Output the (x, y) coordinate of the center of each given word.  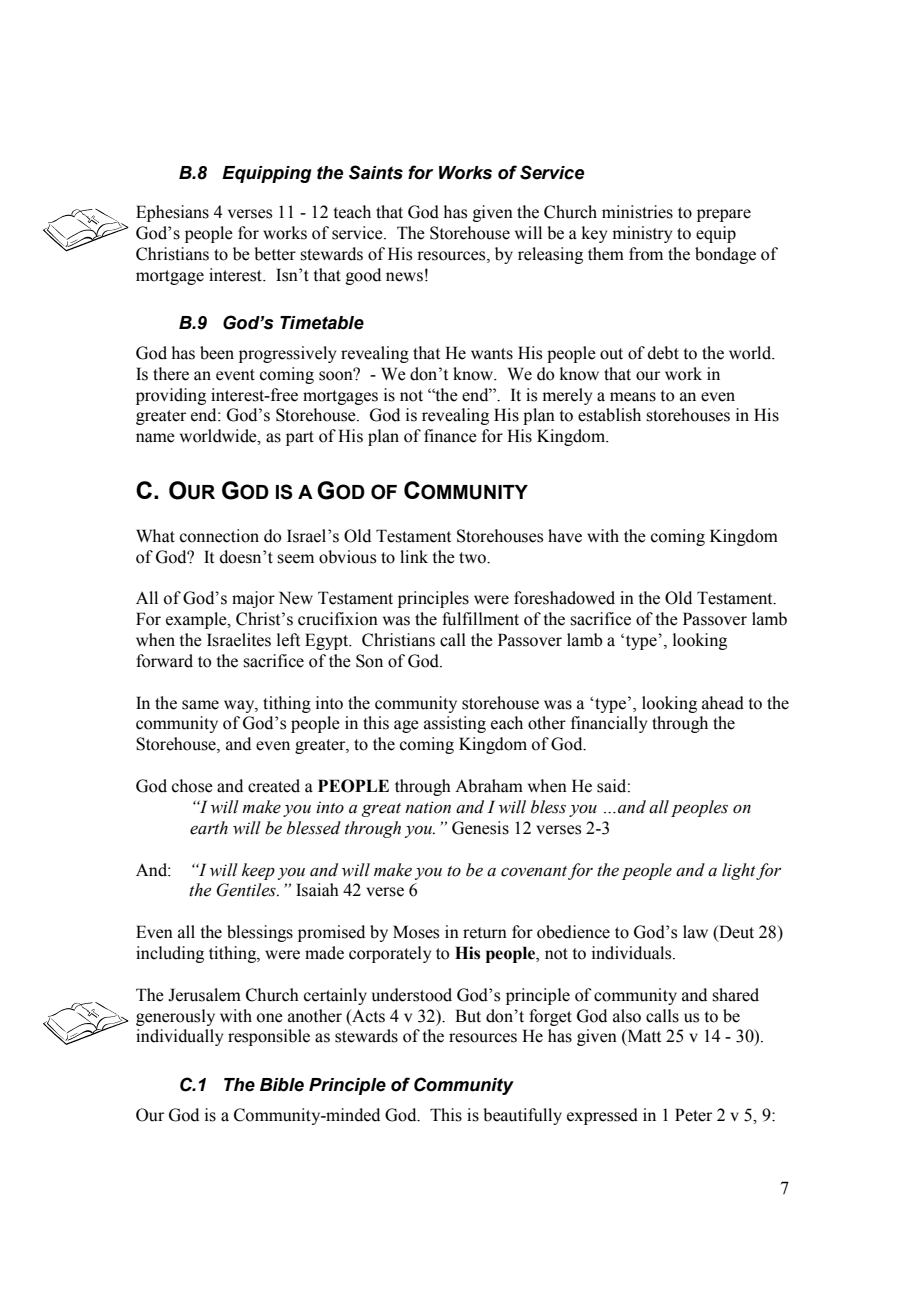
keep (258, 871)
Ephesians (172, 213)
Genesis (480, 828)
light (739, 871)
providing (171, 396)
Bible (282, 1085)
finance (450, 436)
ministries (637, 212)
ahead (723, 703)
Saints (376, 172)
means (633, 397)
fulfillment (480, 619)
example (197, 620)
